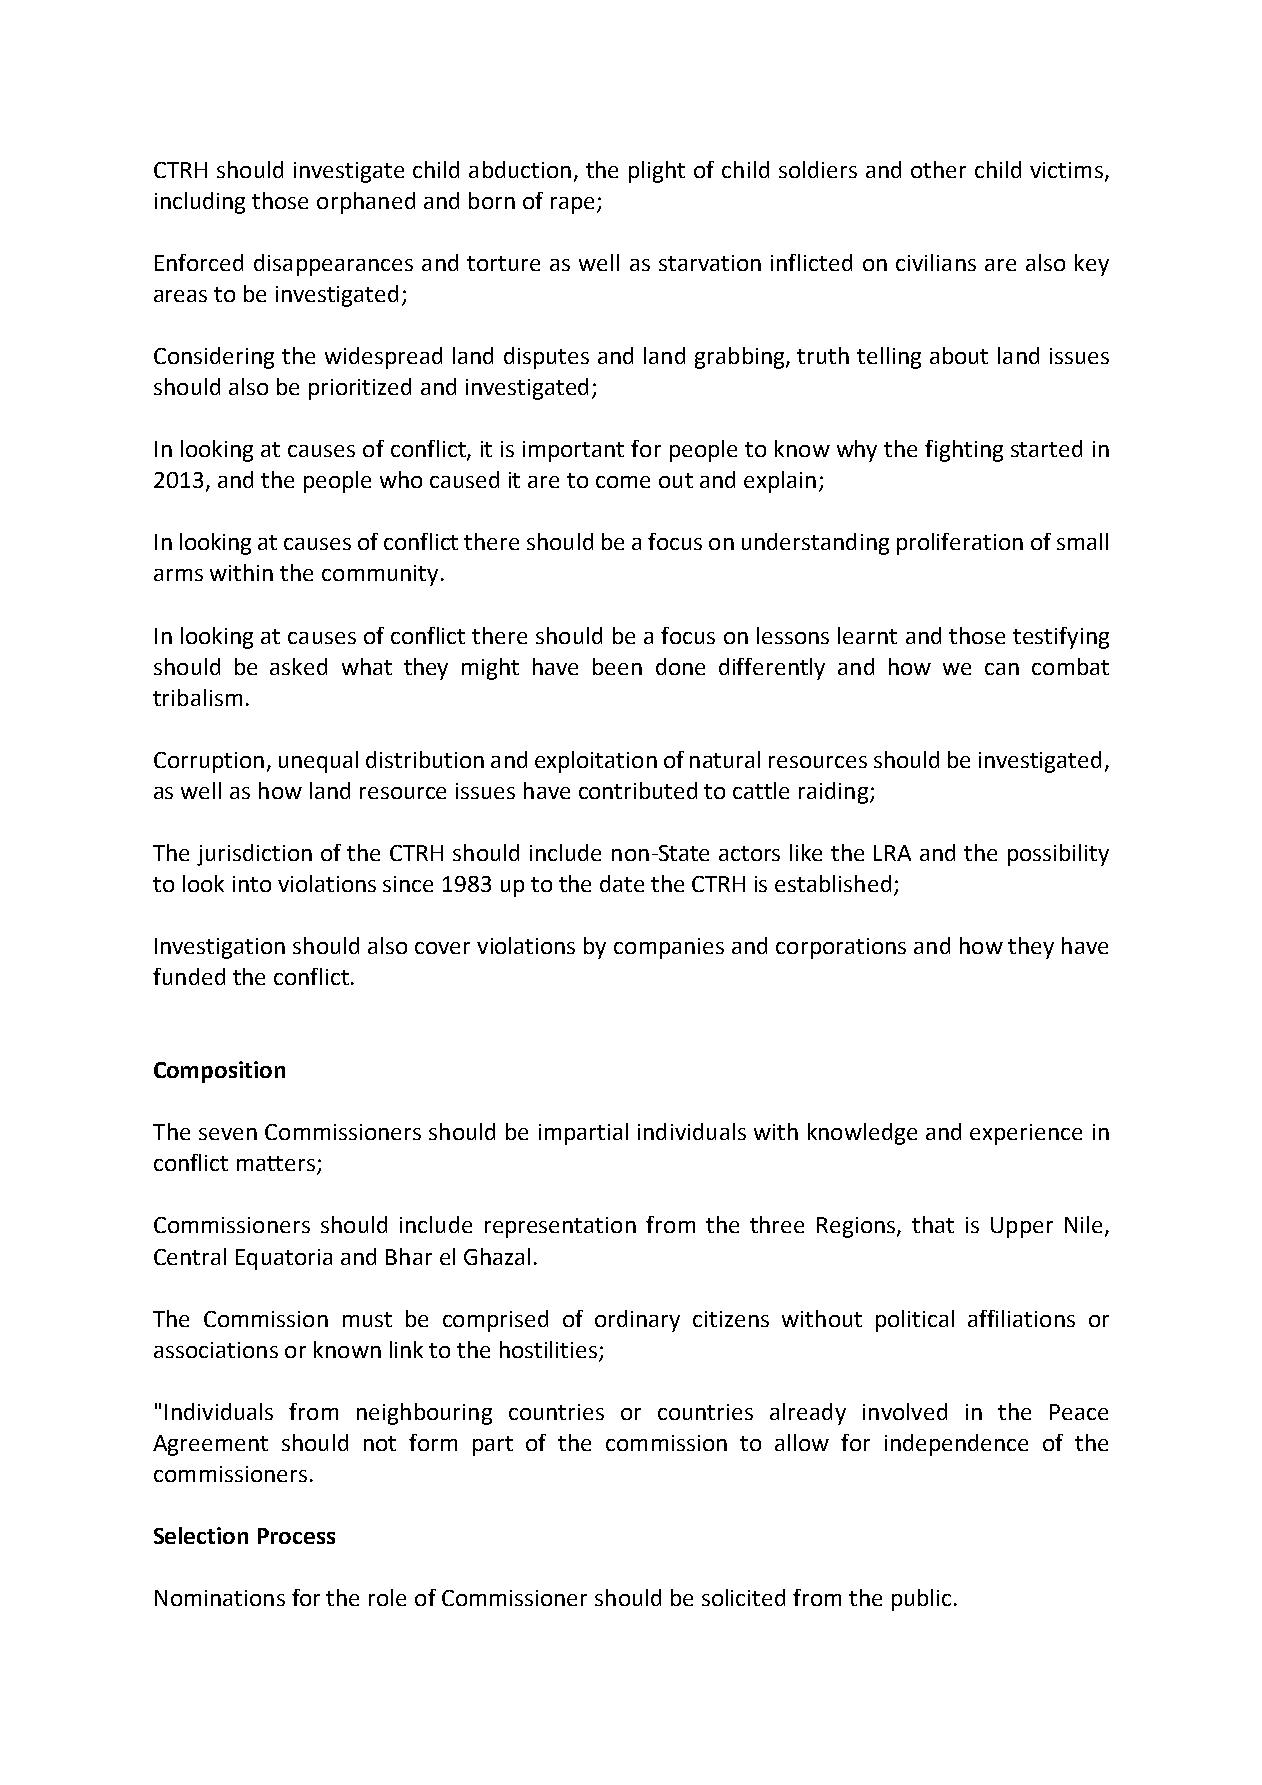 Image resolution: width=1262 pixels, height=1785 pixels. I want to click on other, so click(938, 169).
